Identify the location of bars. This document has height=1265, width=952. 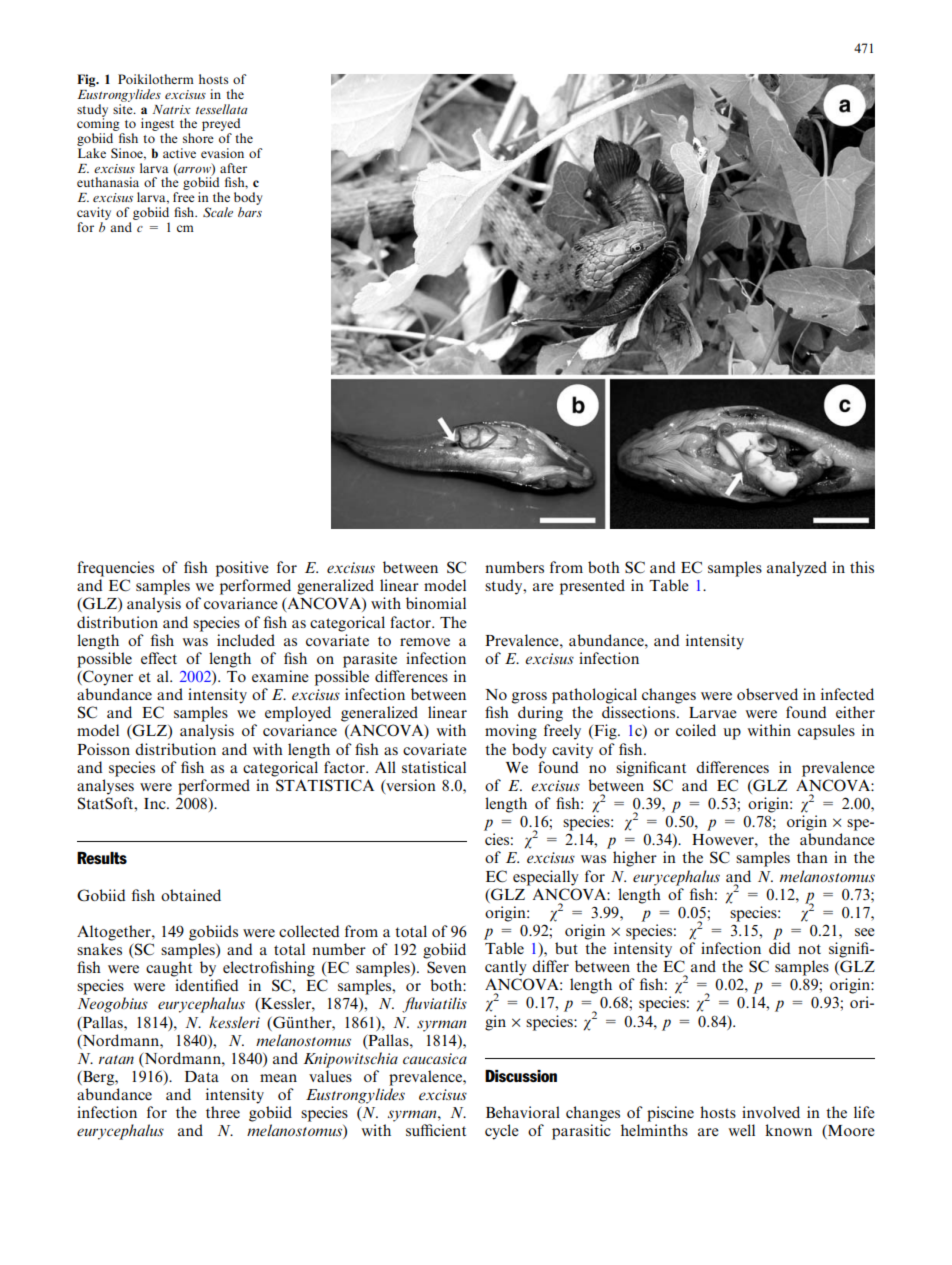
(250, 212).
